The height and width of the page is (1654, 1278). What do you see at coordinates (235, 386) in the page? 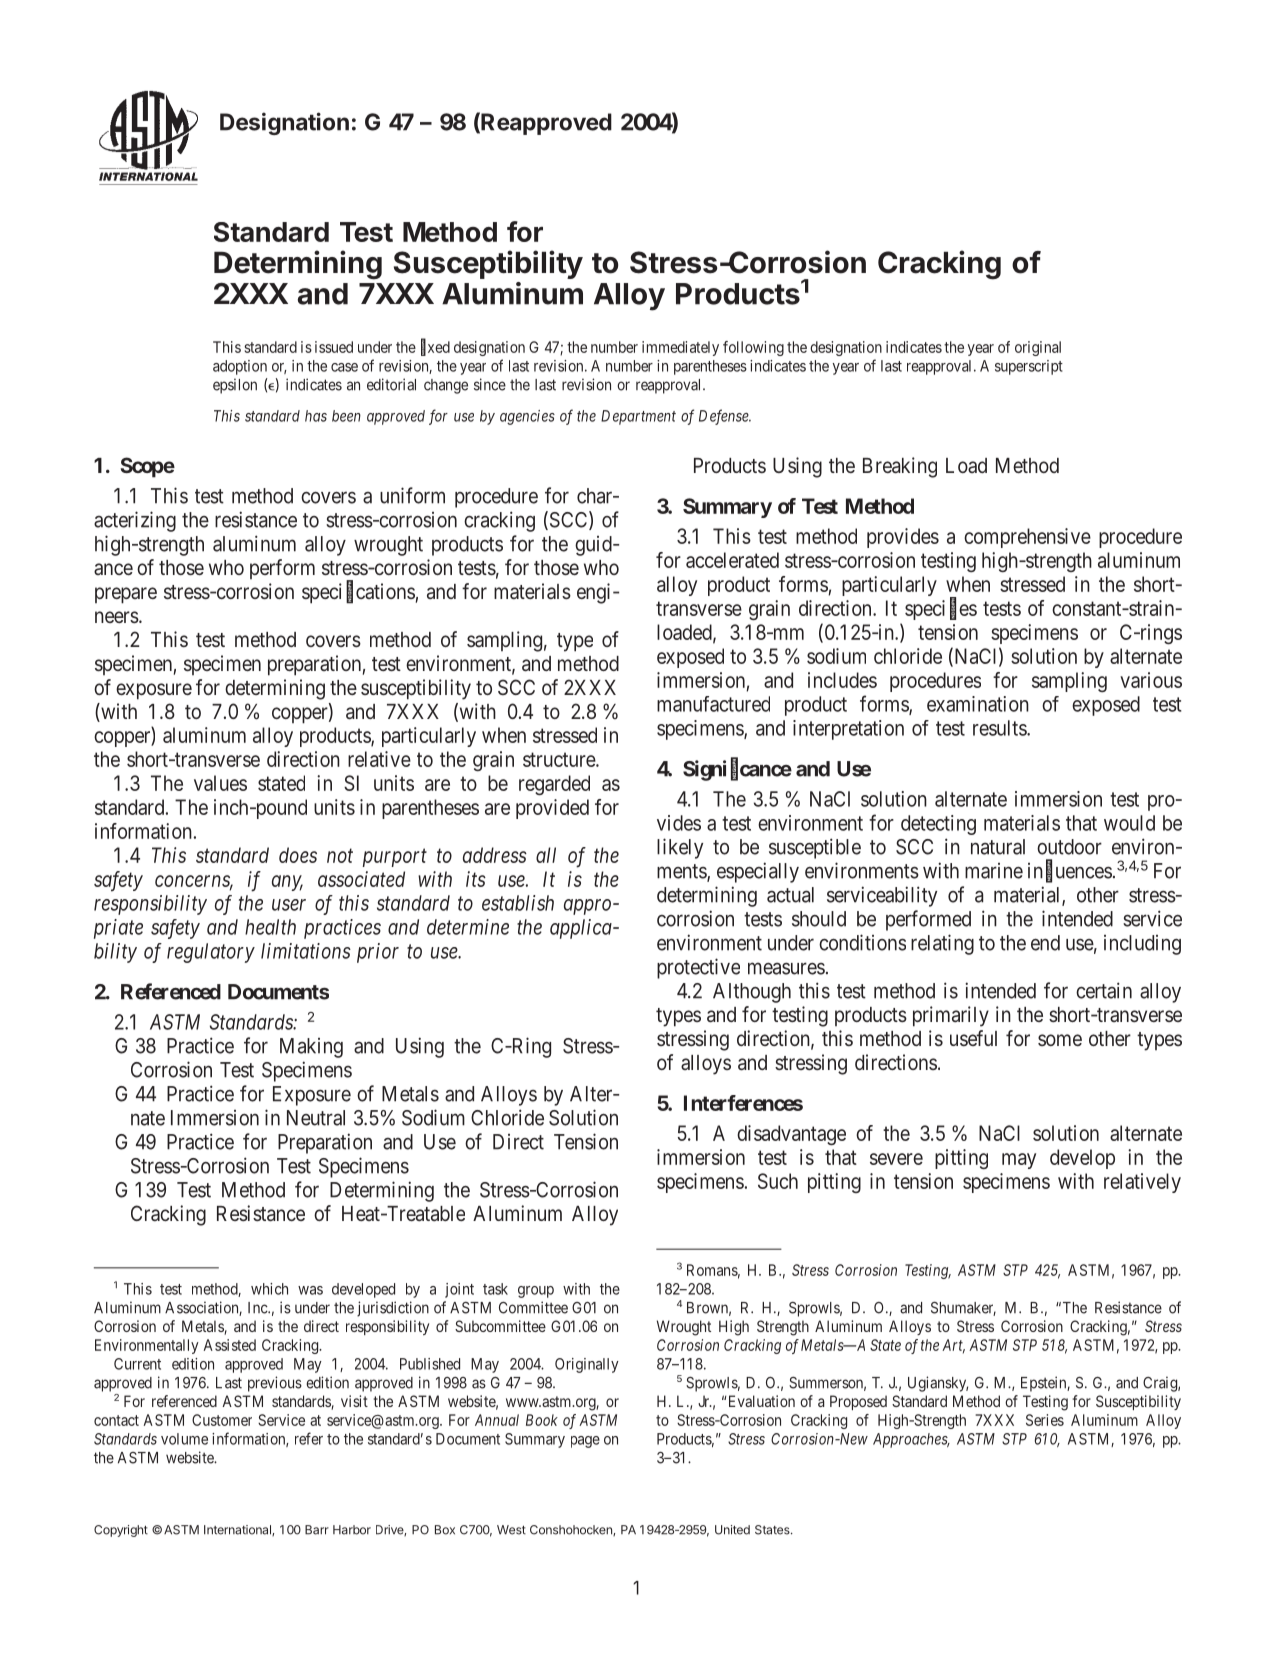
I see `epsilon` at bounding box center [235, 386].
